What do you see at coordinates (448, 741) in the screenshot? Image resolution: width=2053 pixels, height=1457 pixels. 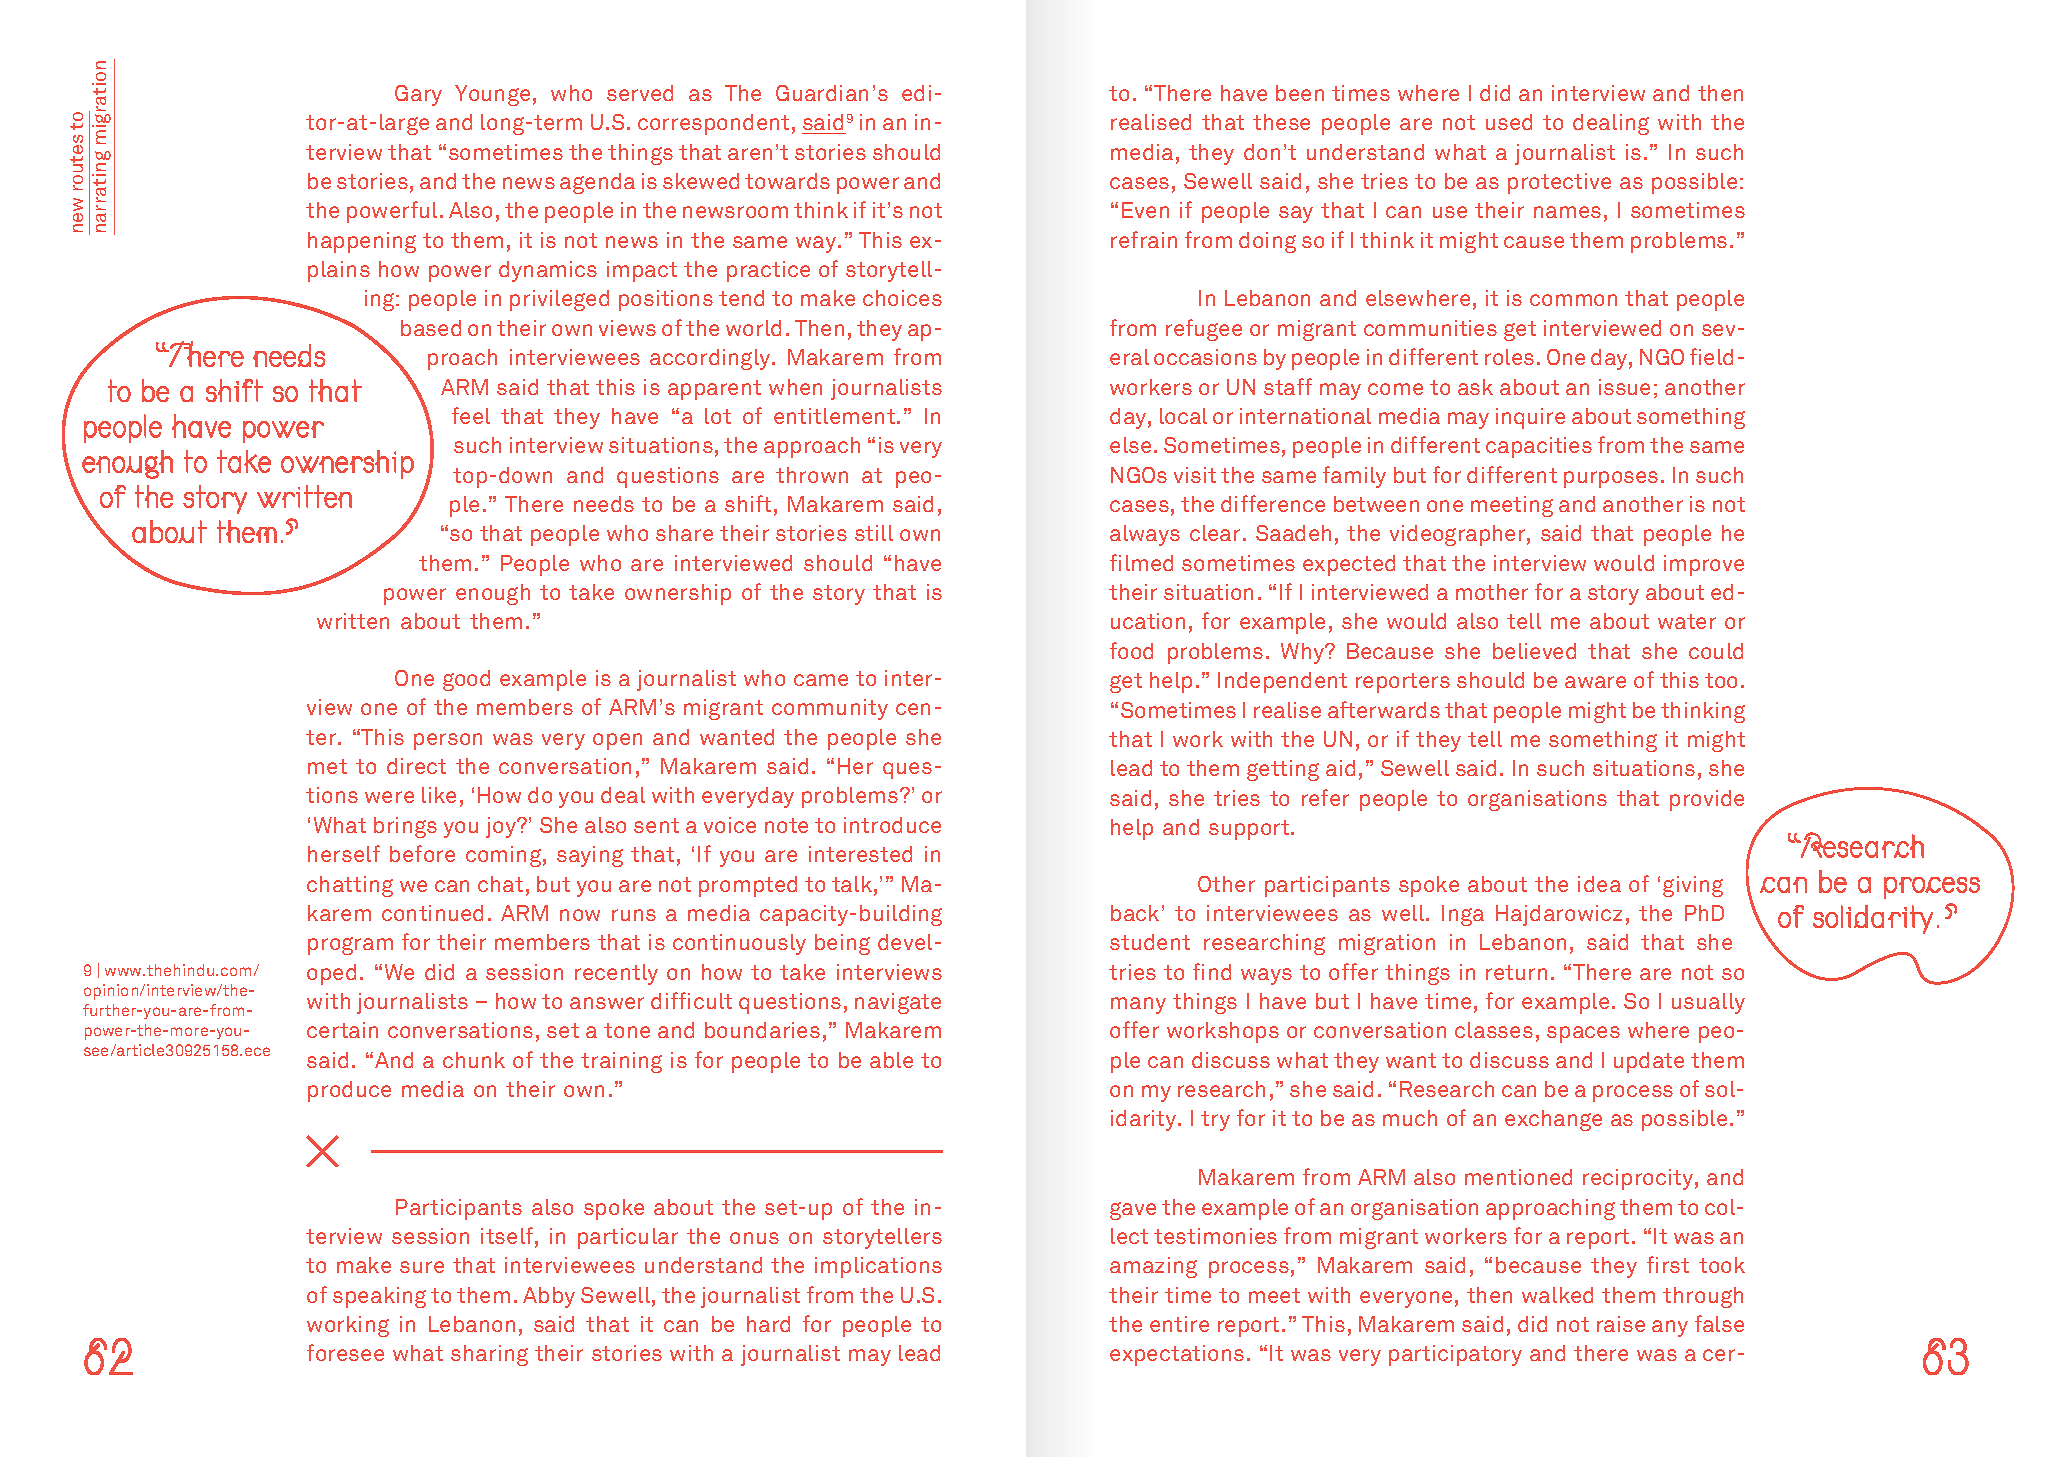 I see `person` at bounding box center [448, 741].
